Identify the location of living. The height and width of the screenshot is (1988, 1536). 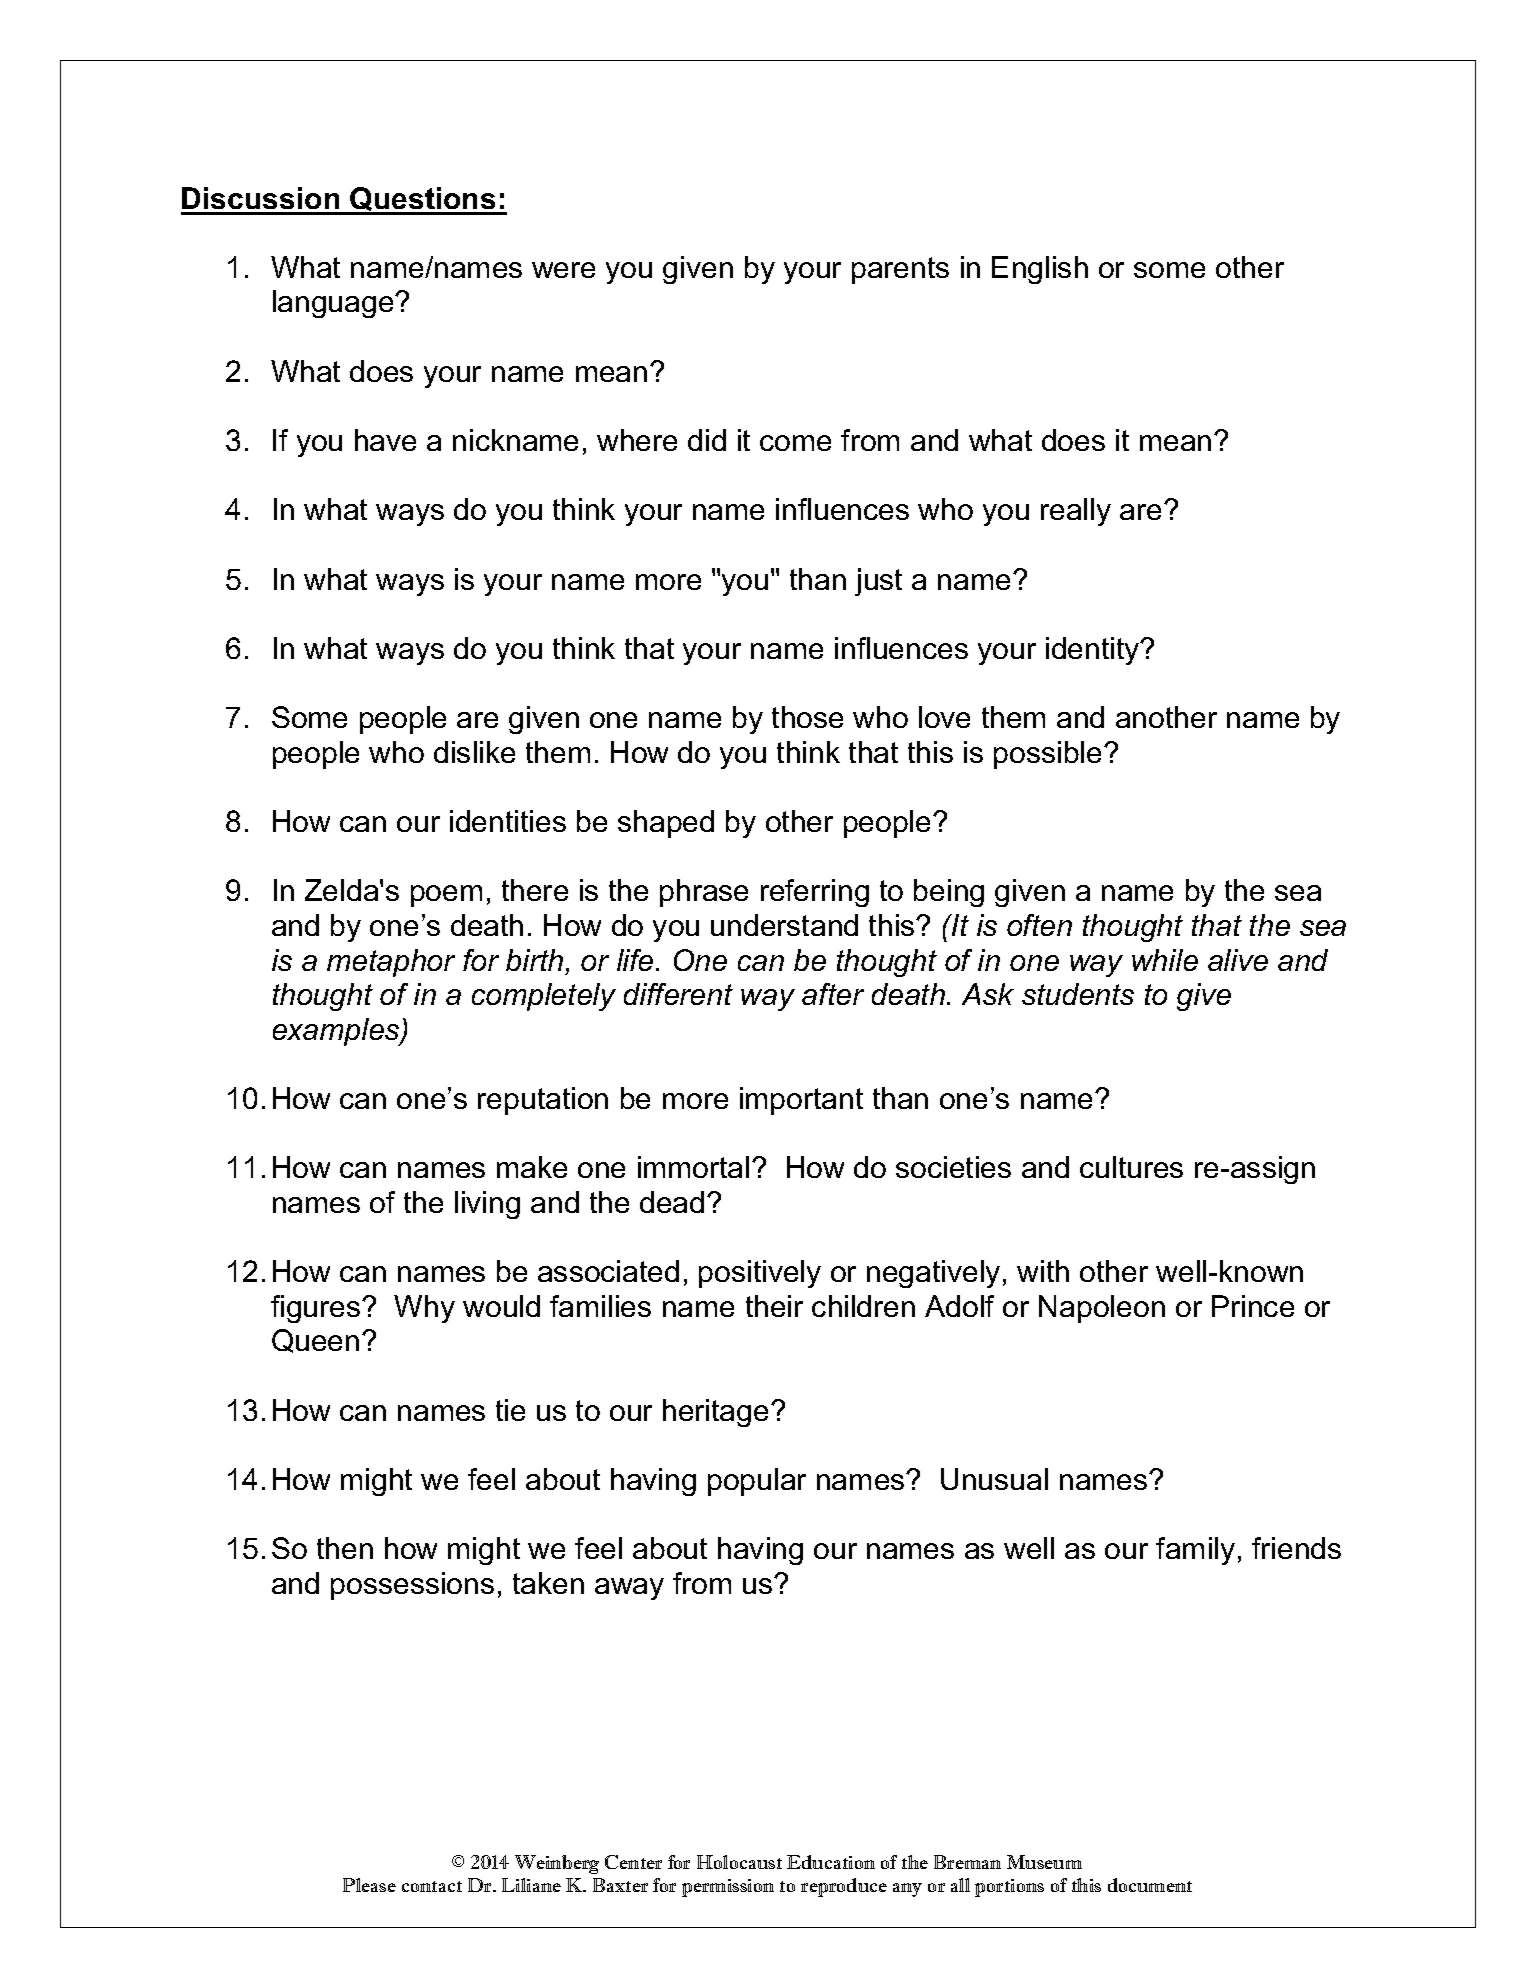
(487, 1205).
